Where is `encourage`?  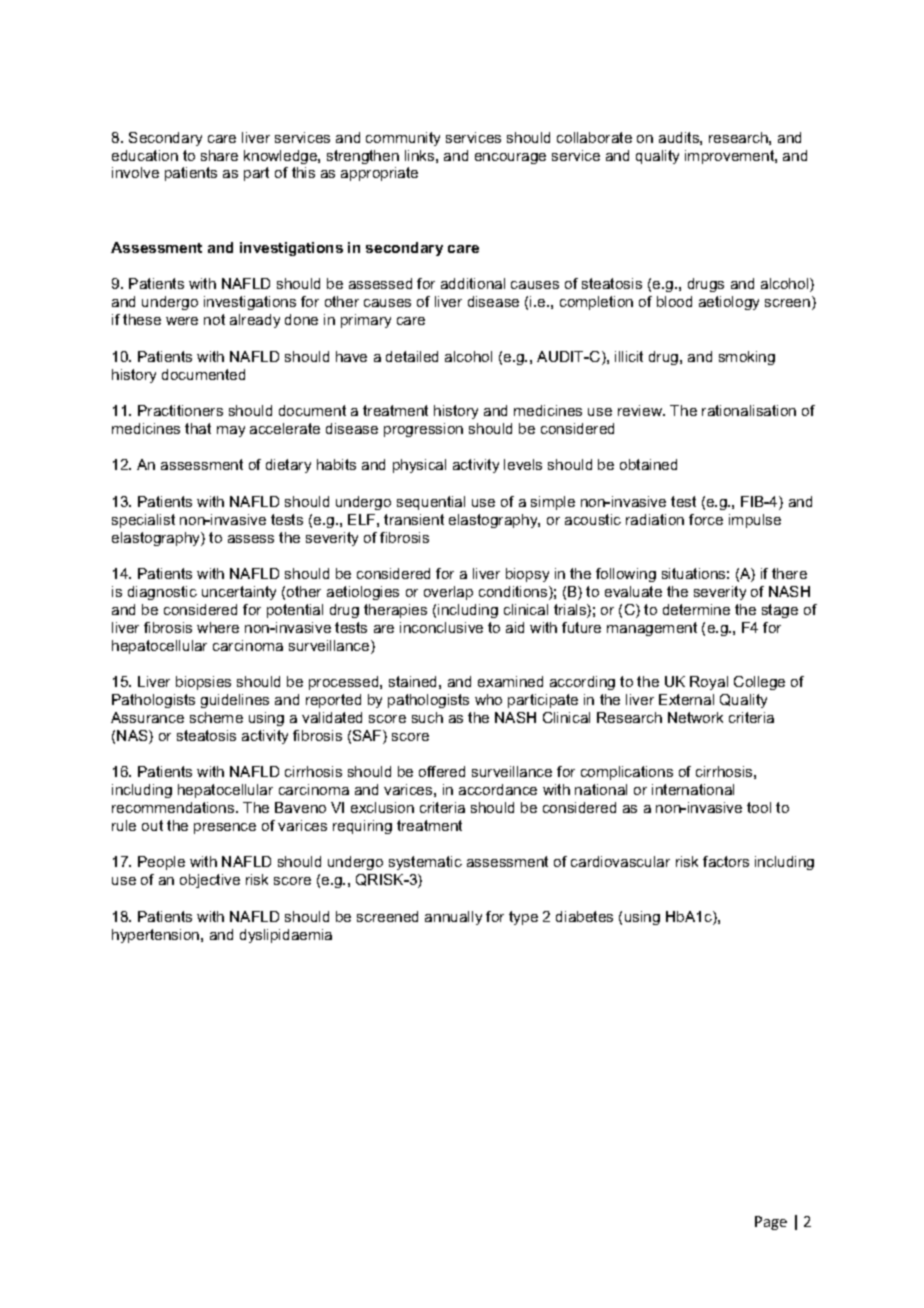
encourage is located at coordinates (510, 158).
